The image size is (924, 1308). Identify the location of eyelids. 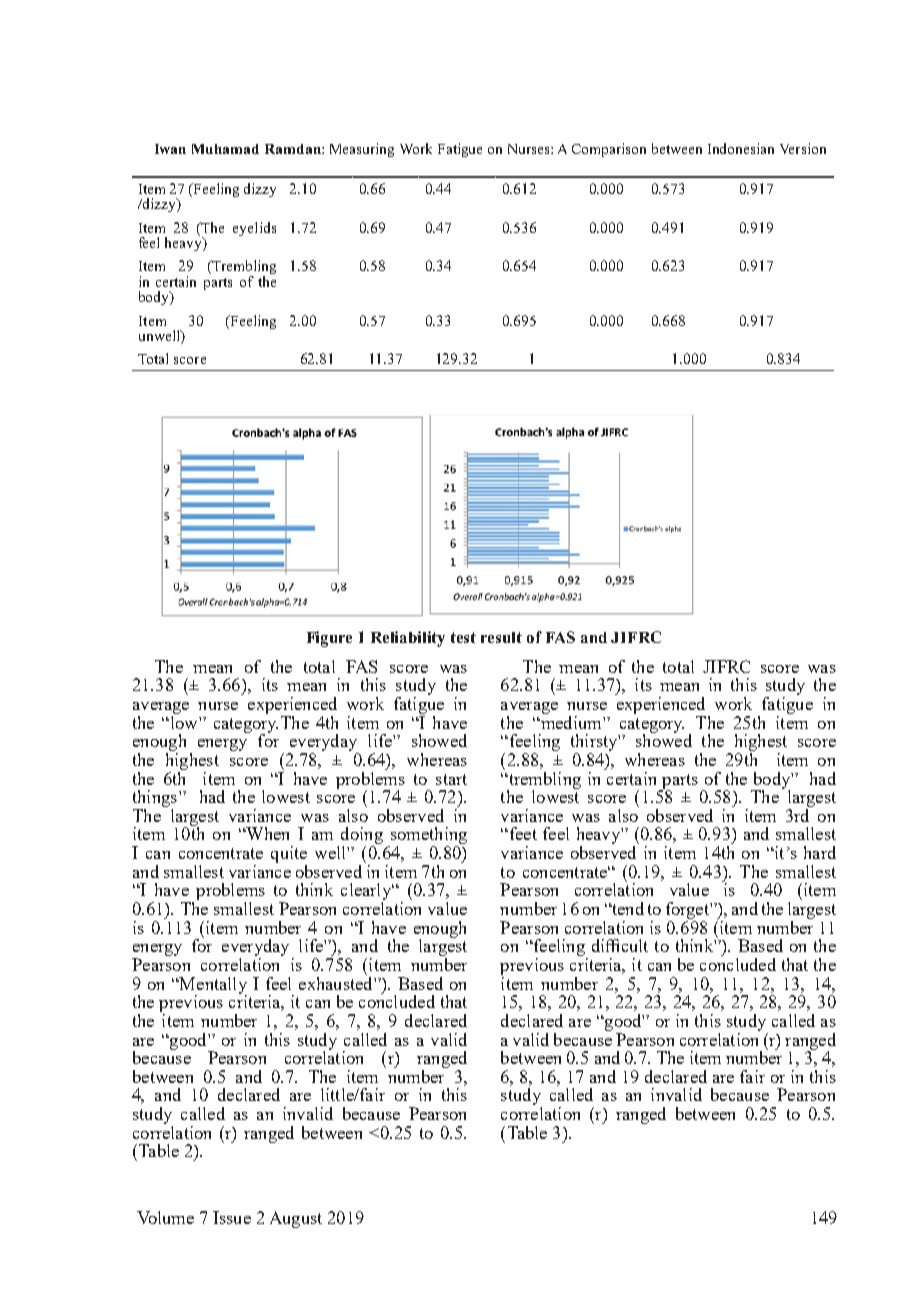
(254, 229).
